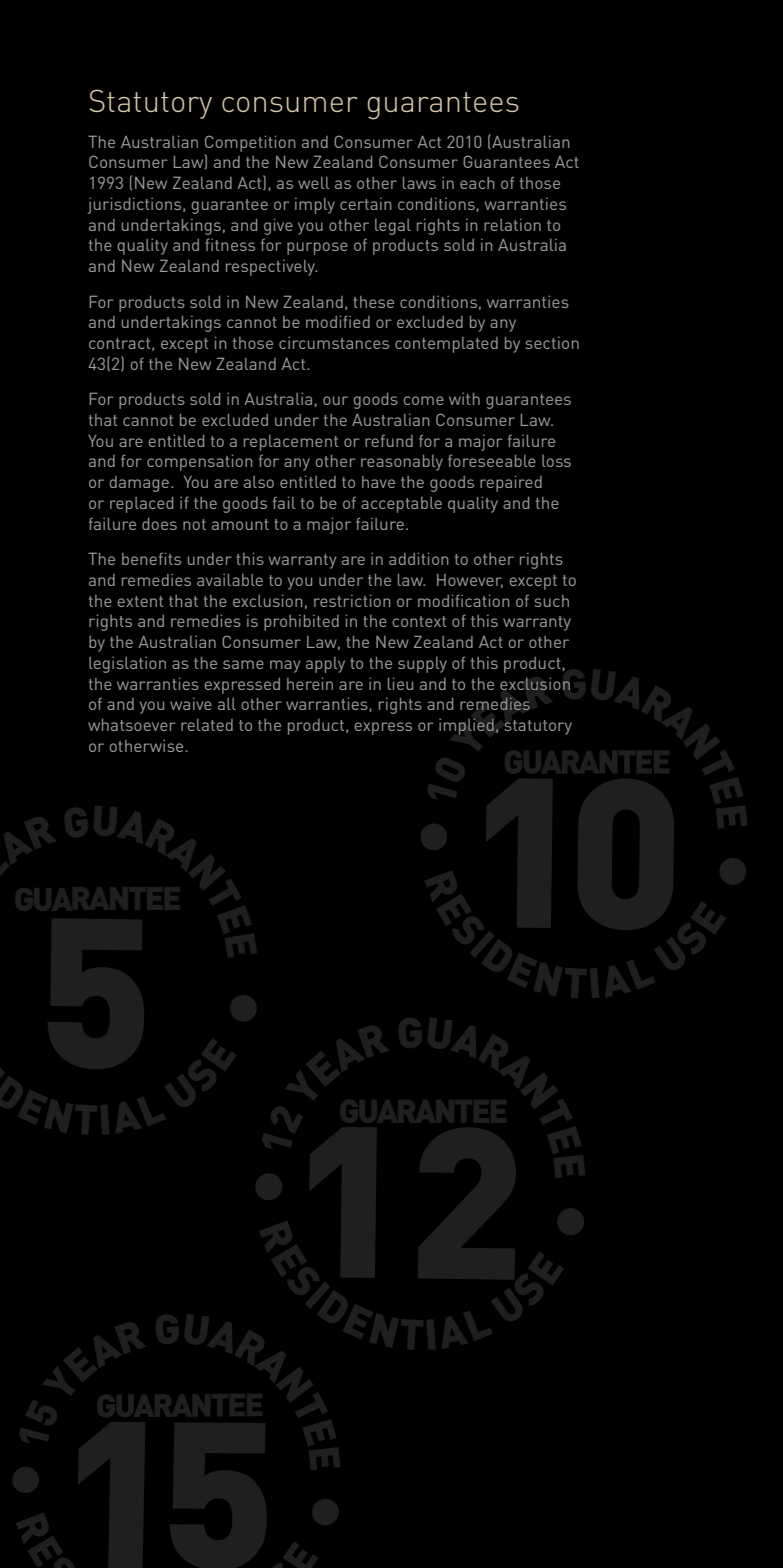 This page has width=783, height=1568. I want to click on well, so click(314, 183).
